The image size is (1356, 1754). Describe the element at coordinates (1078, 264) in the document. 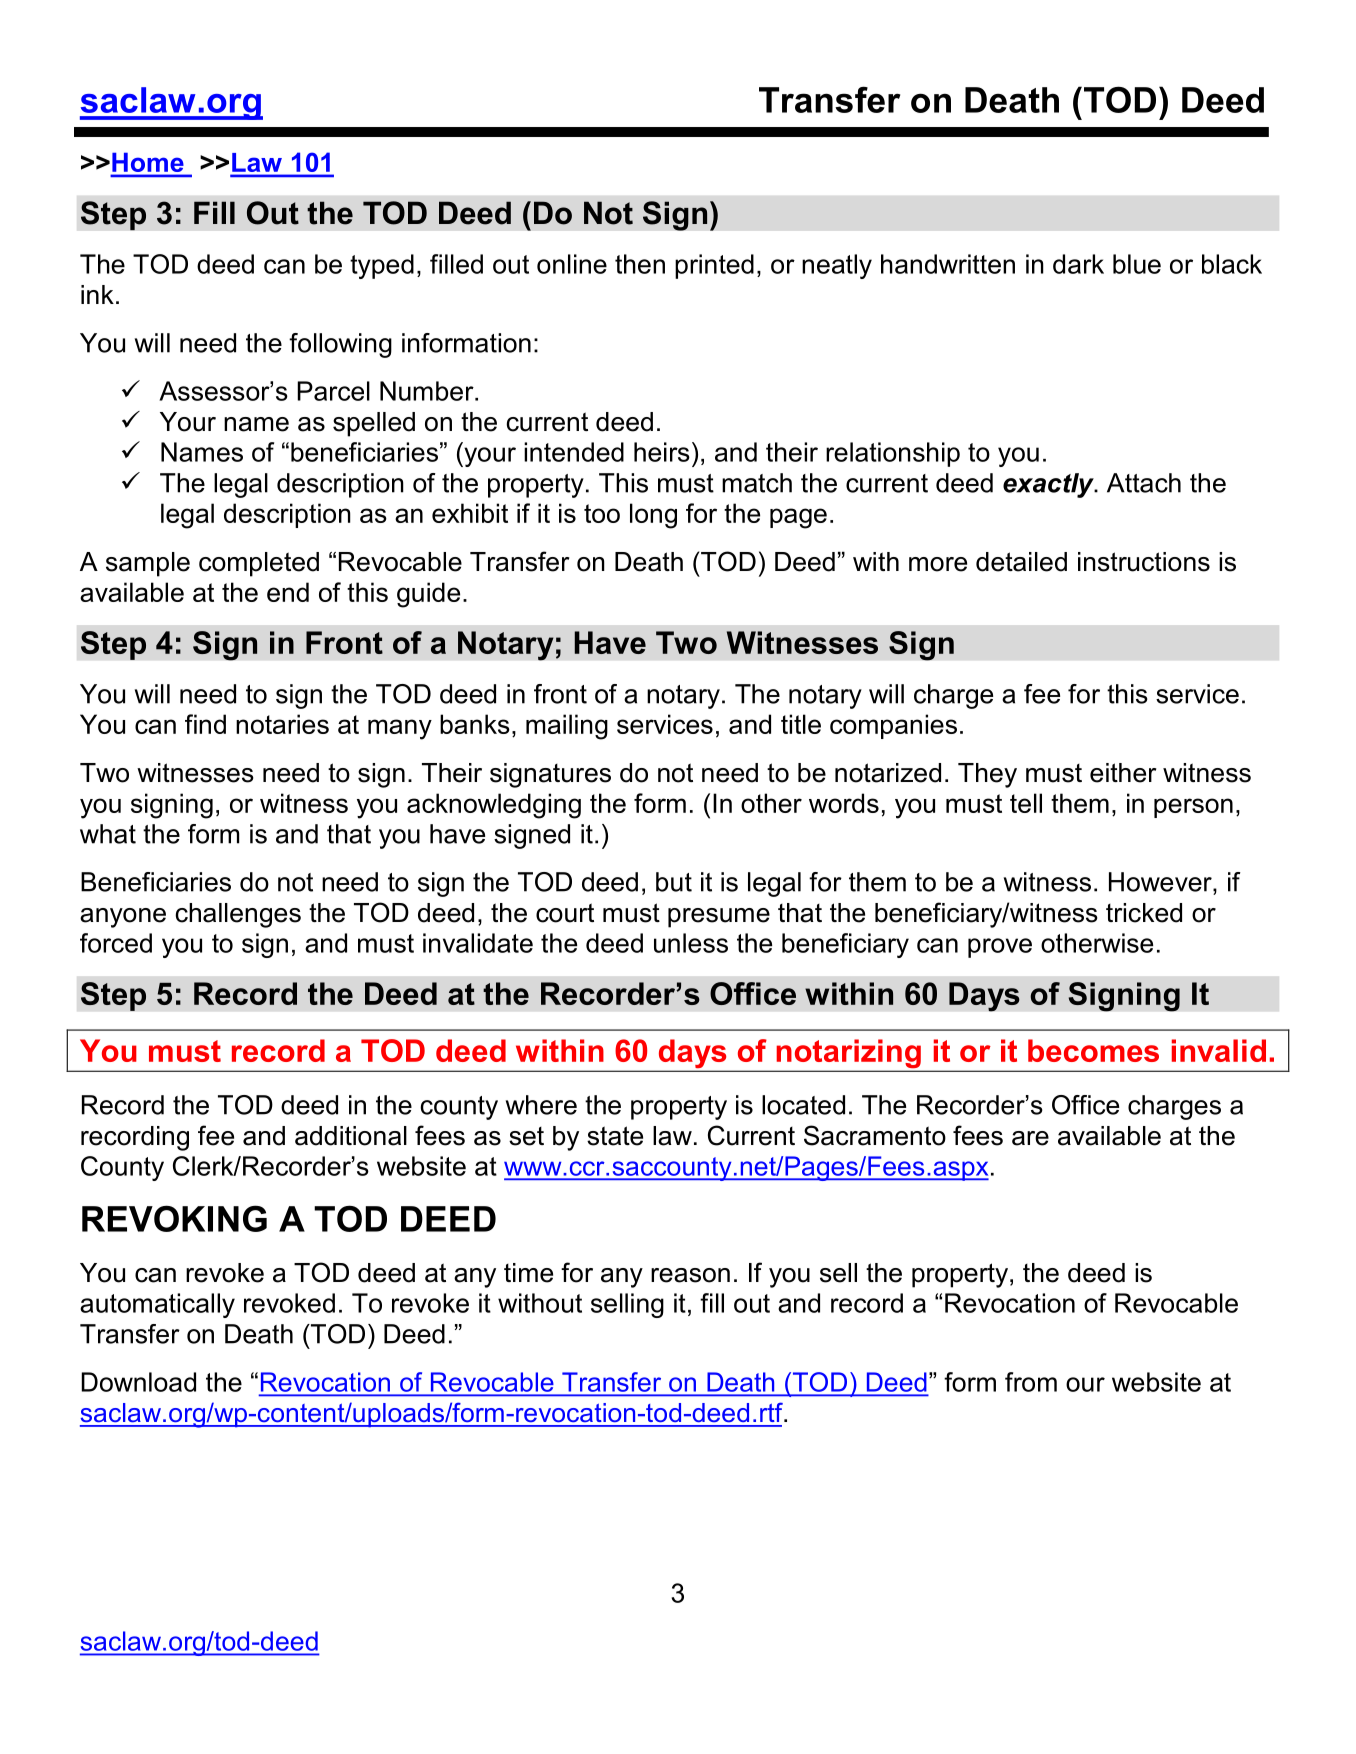

I see `dark` at that location.
